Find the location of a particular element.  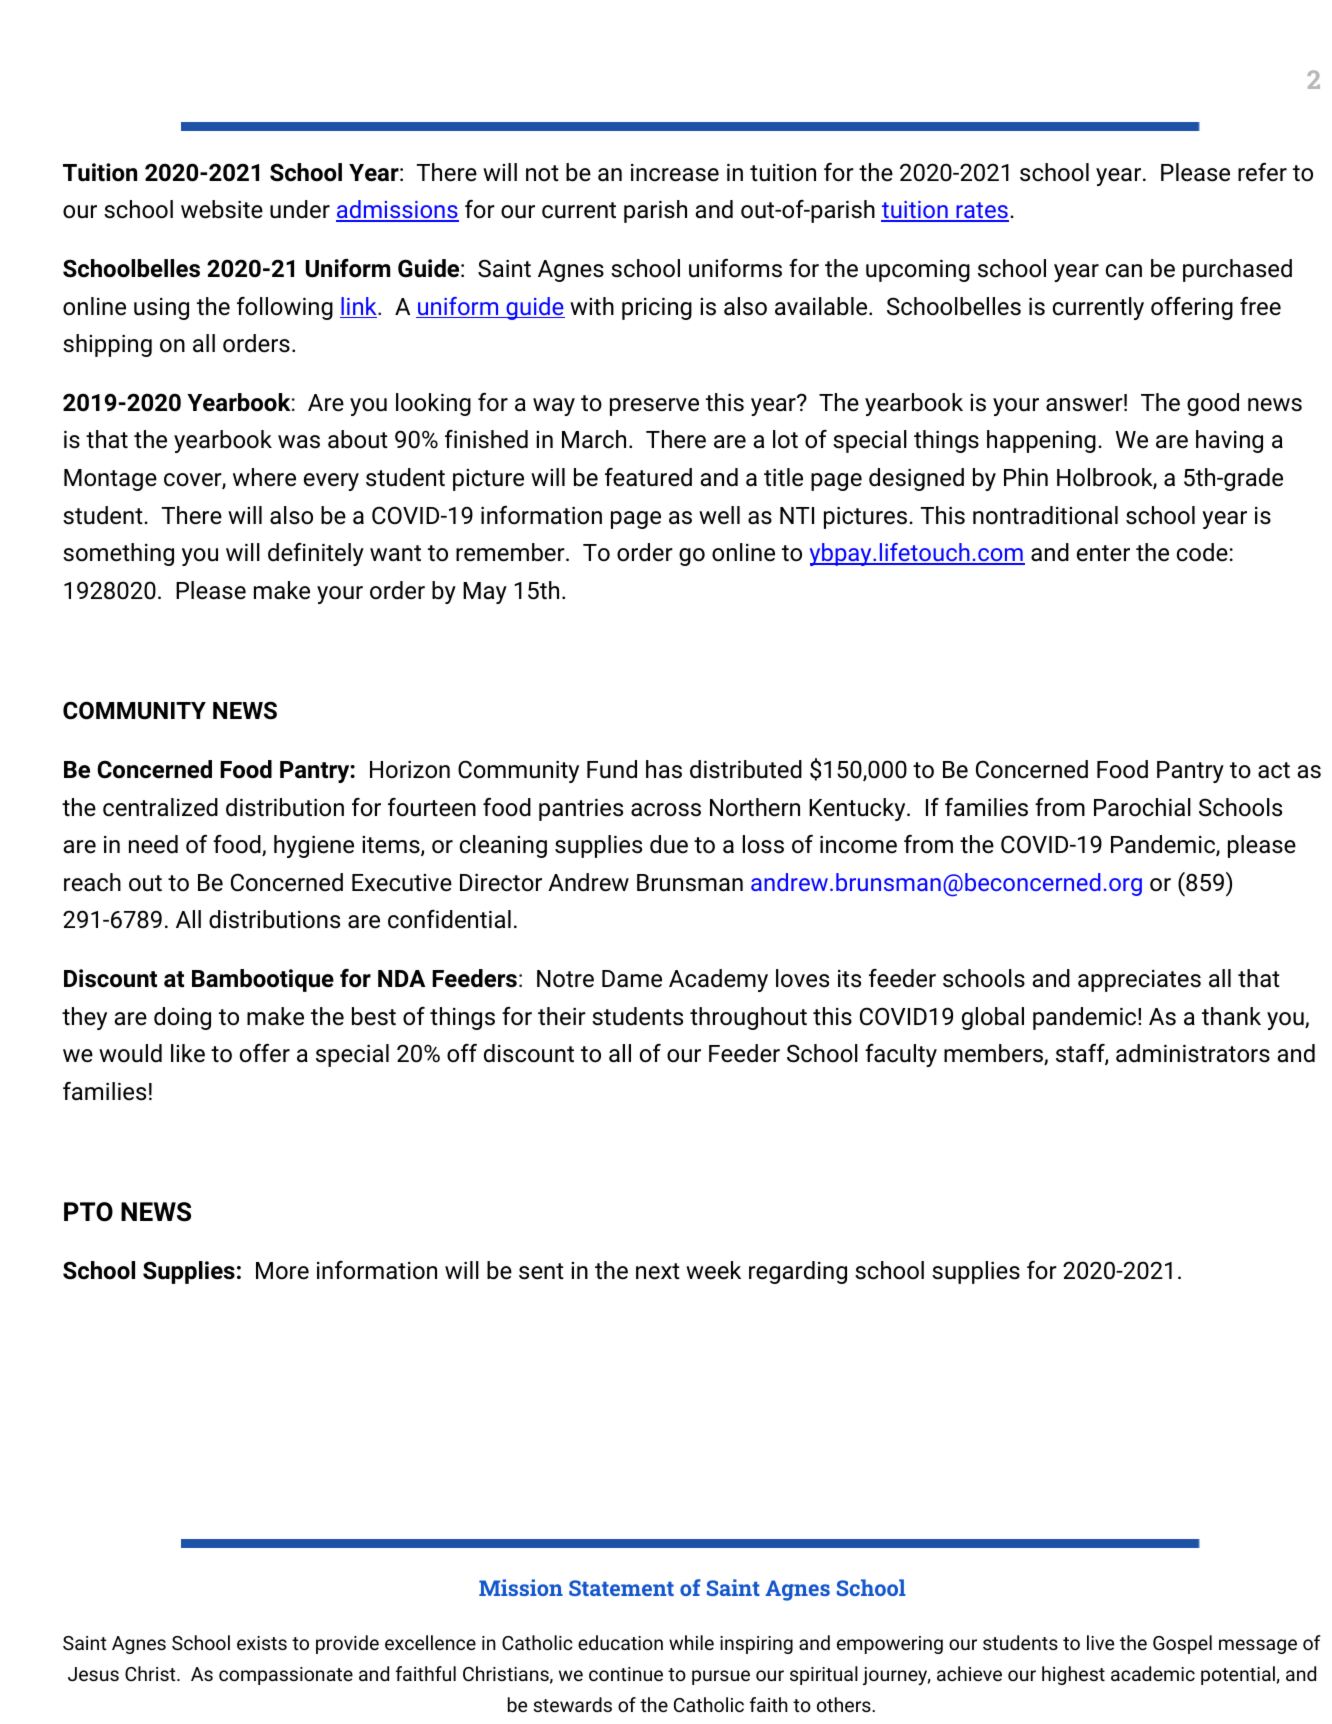

Academy is located at coordinates (718, 980).
